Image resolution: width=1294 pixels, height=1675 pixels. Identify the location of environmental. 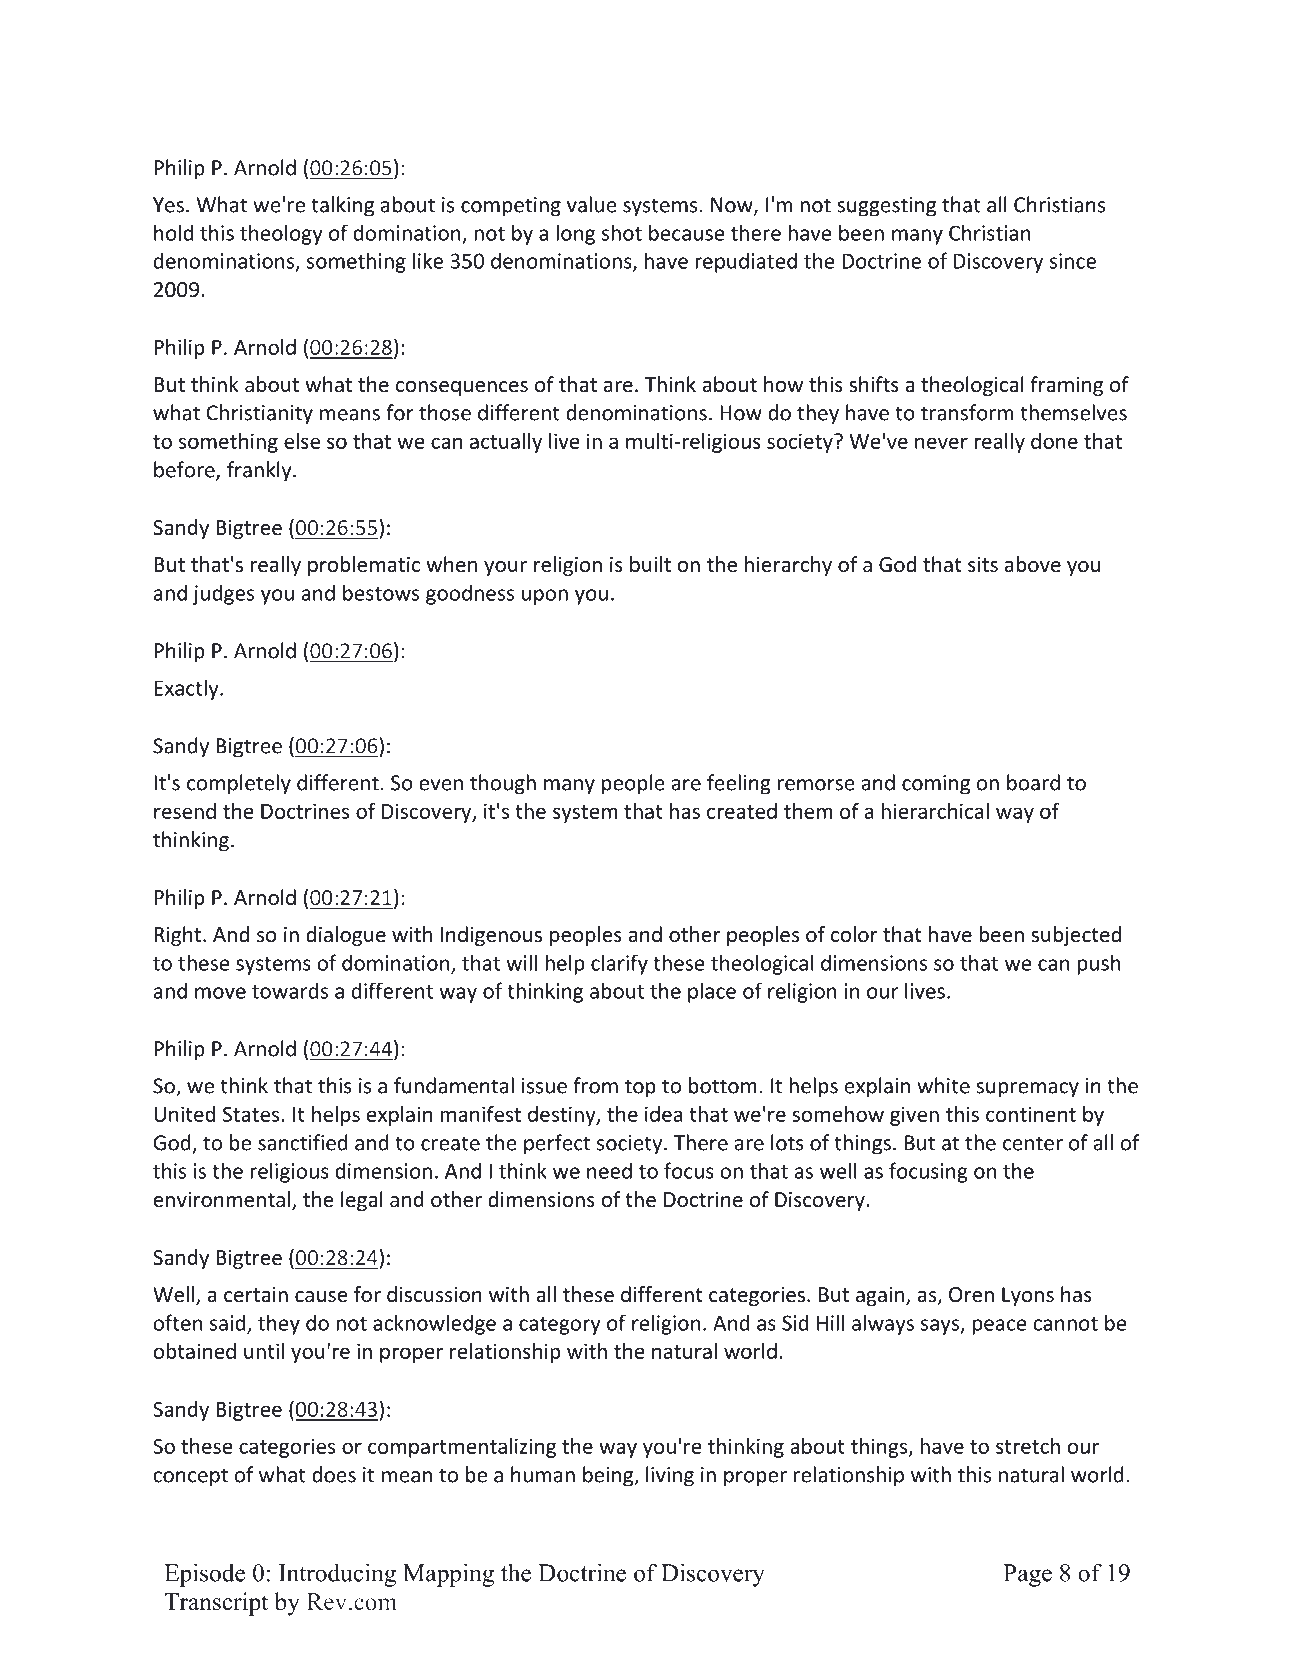
(222, 1199).
